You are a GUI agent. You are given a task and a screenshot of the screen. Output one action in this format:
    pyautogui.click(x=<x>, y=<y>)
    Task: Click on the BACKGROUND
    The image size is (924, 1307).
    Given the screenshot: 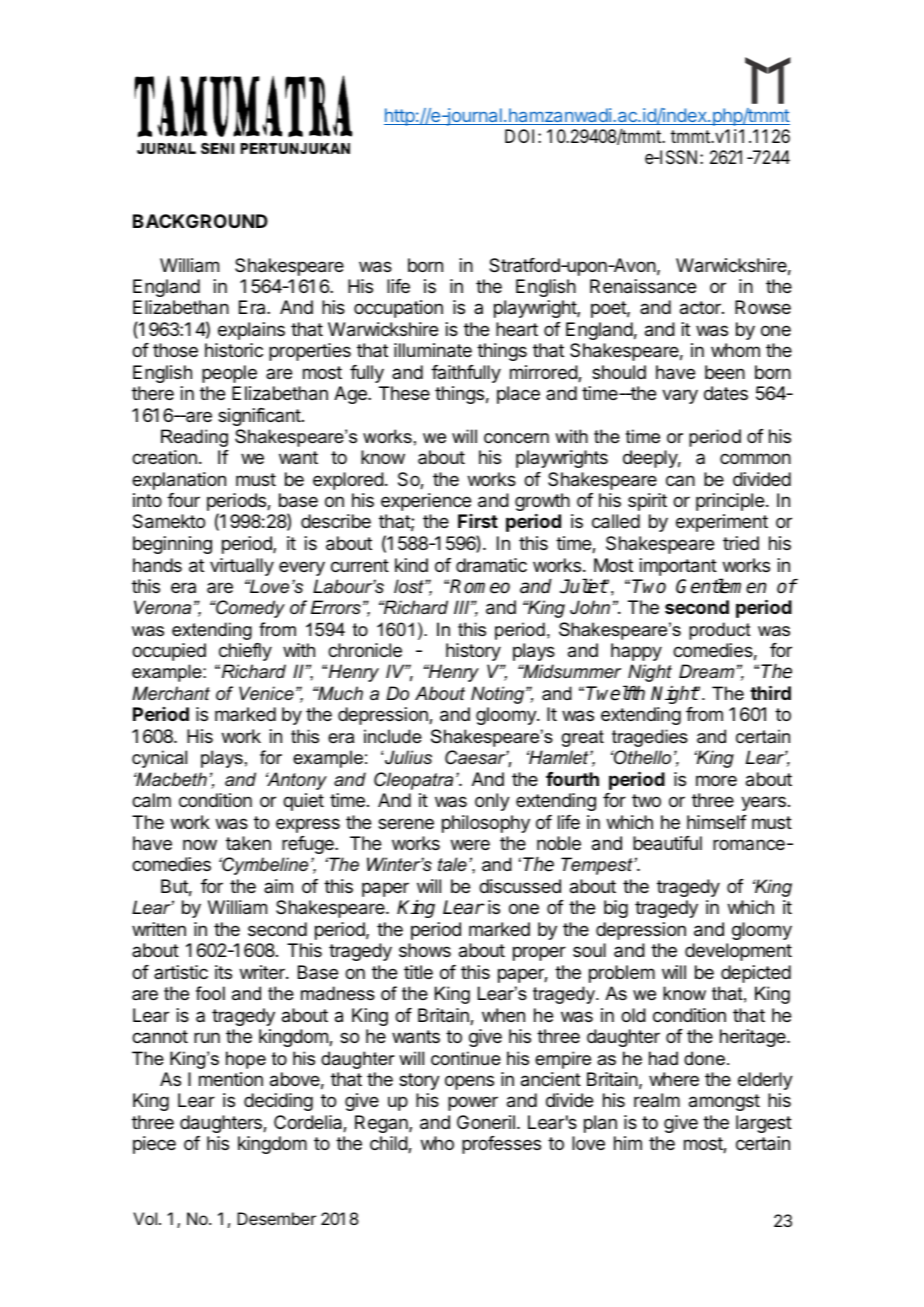 What is the action you would take?
    pyautogui.click(x=200, y=221)
